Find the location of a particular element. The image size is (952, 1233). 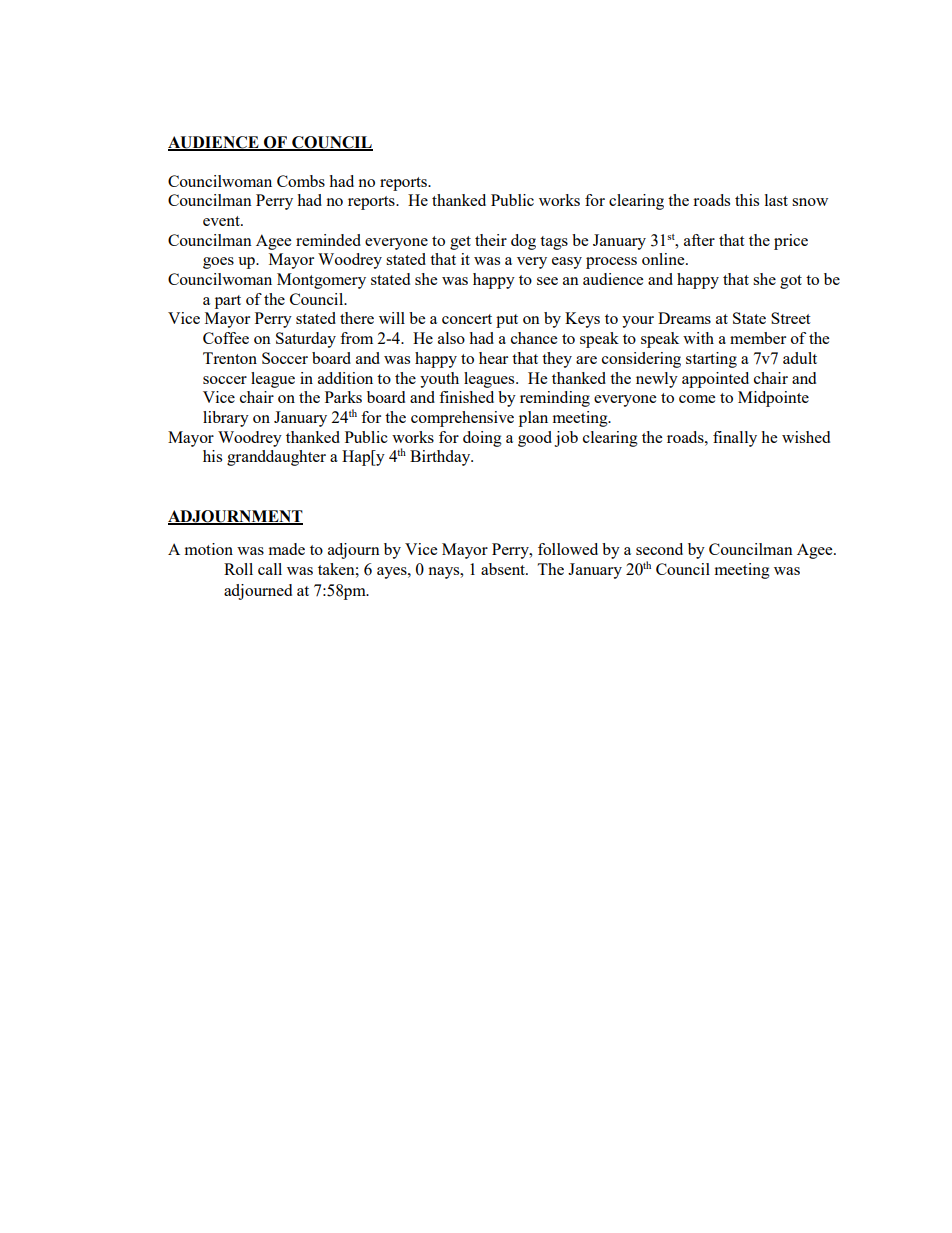

Montgomery is located at coordinates (321, 281).
